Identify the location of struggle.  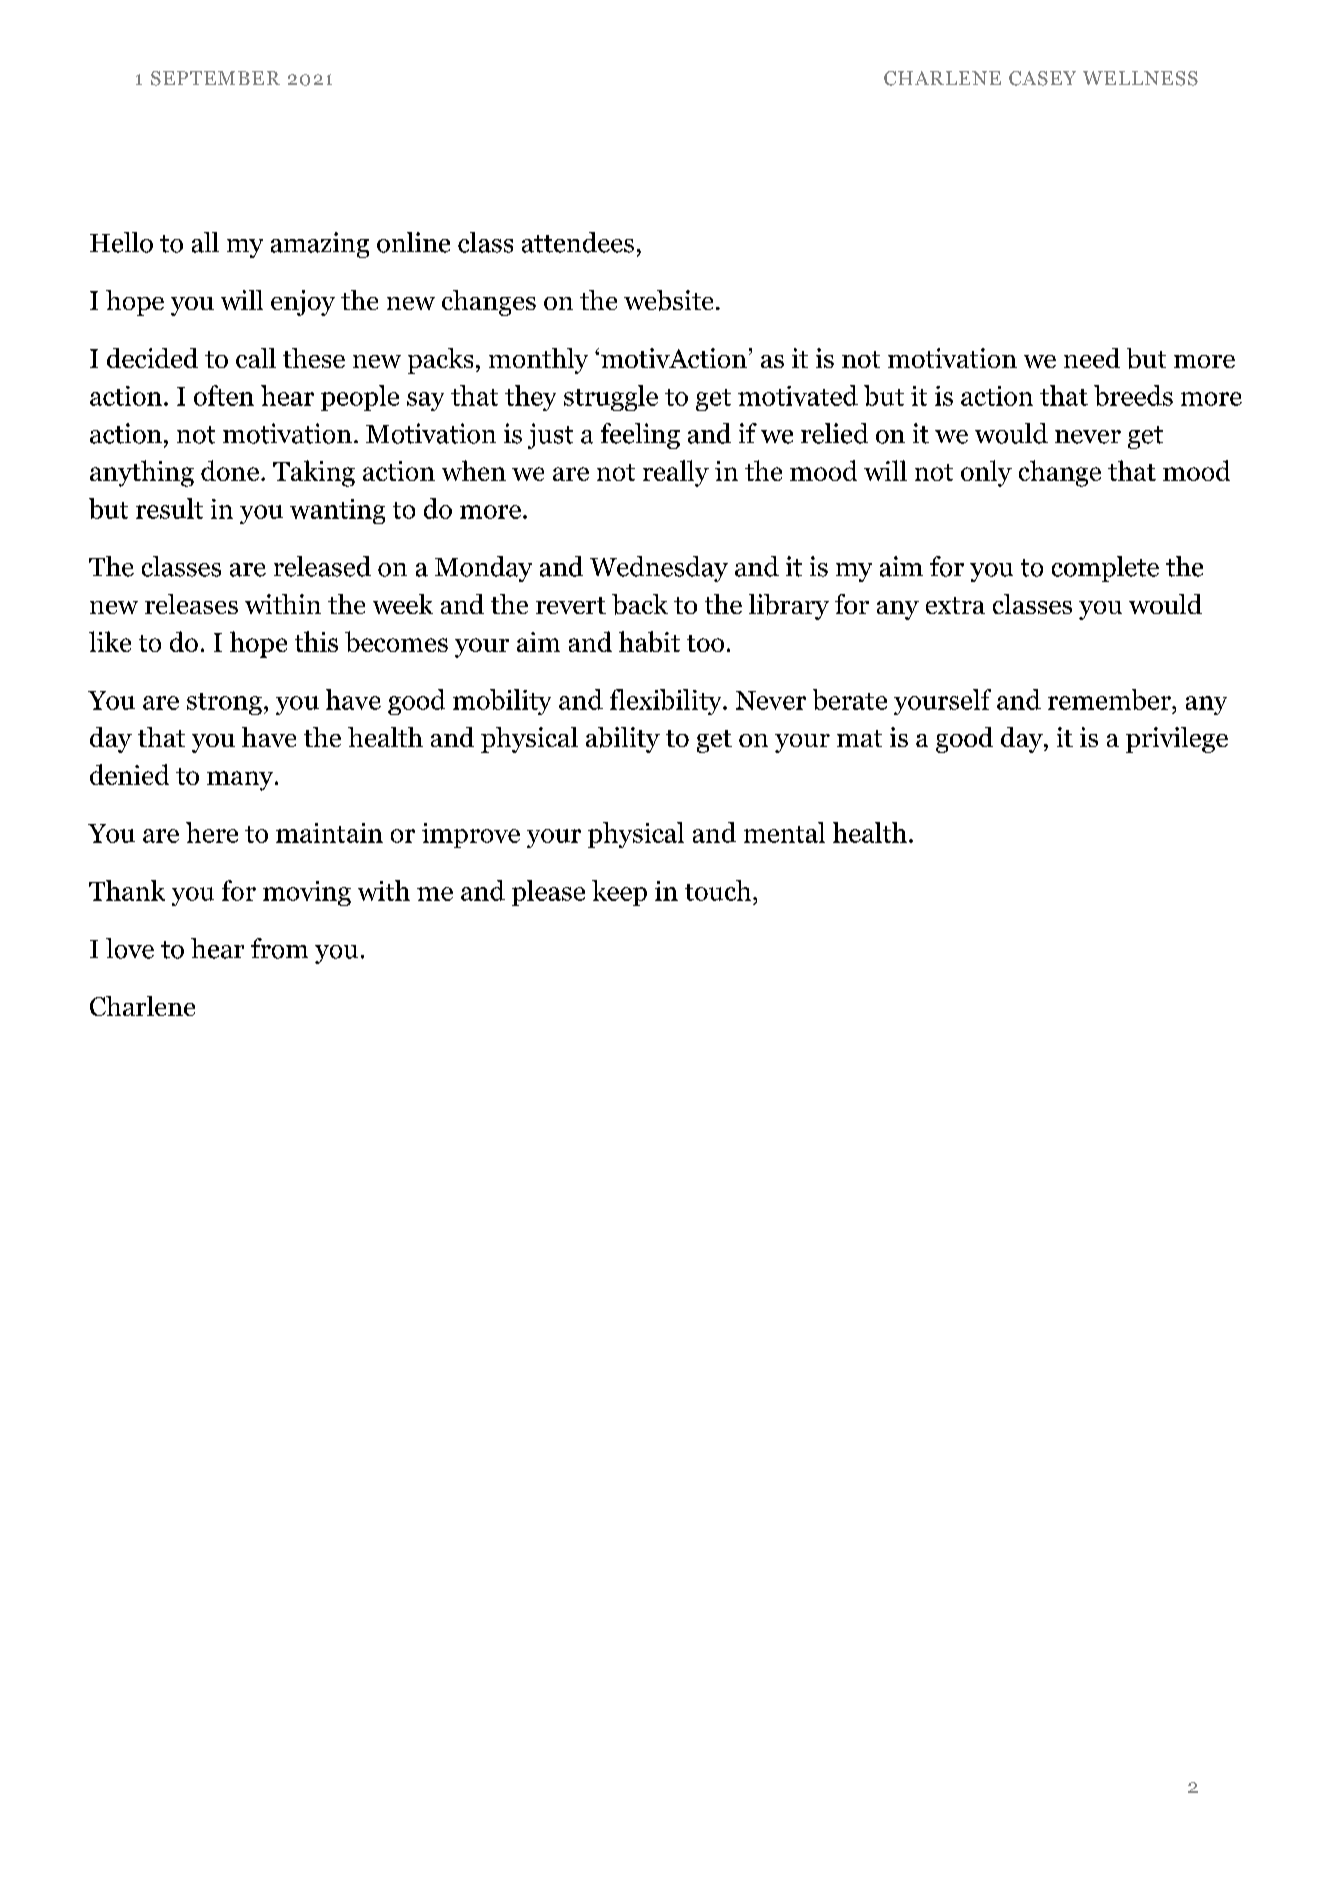
(611, 398).
